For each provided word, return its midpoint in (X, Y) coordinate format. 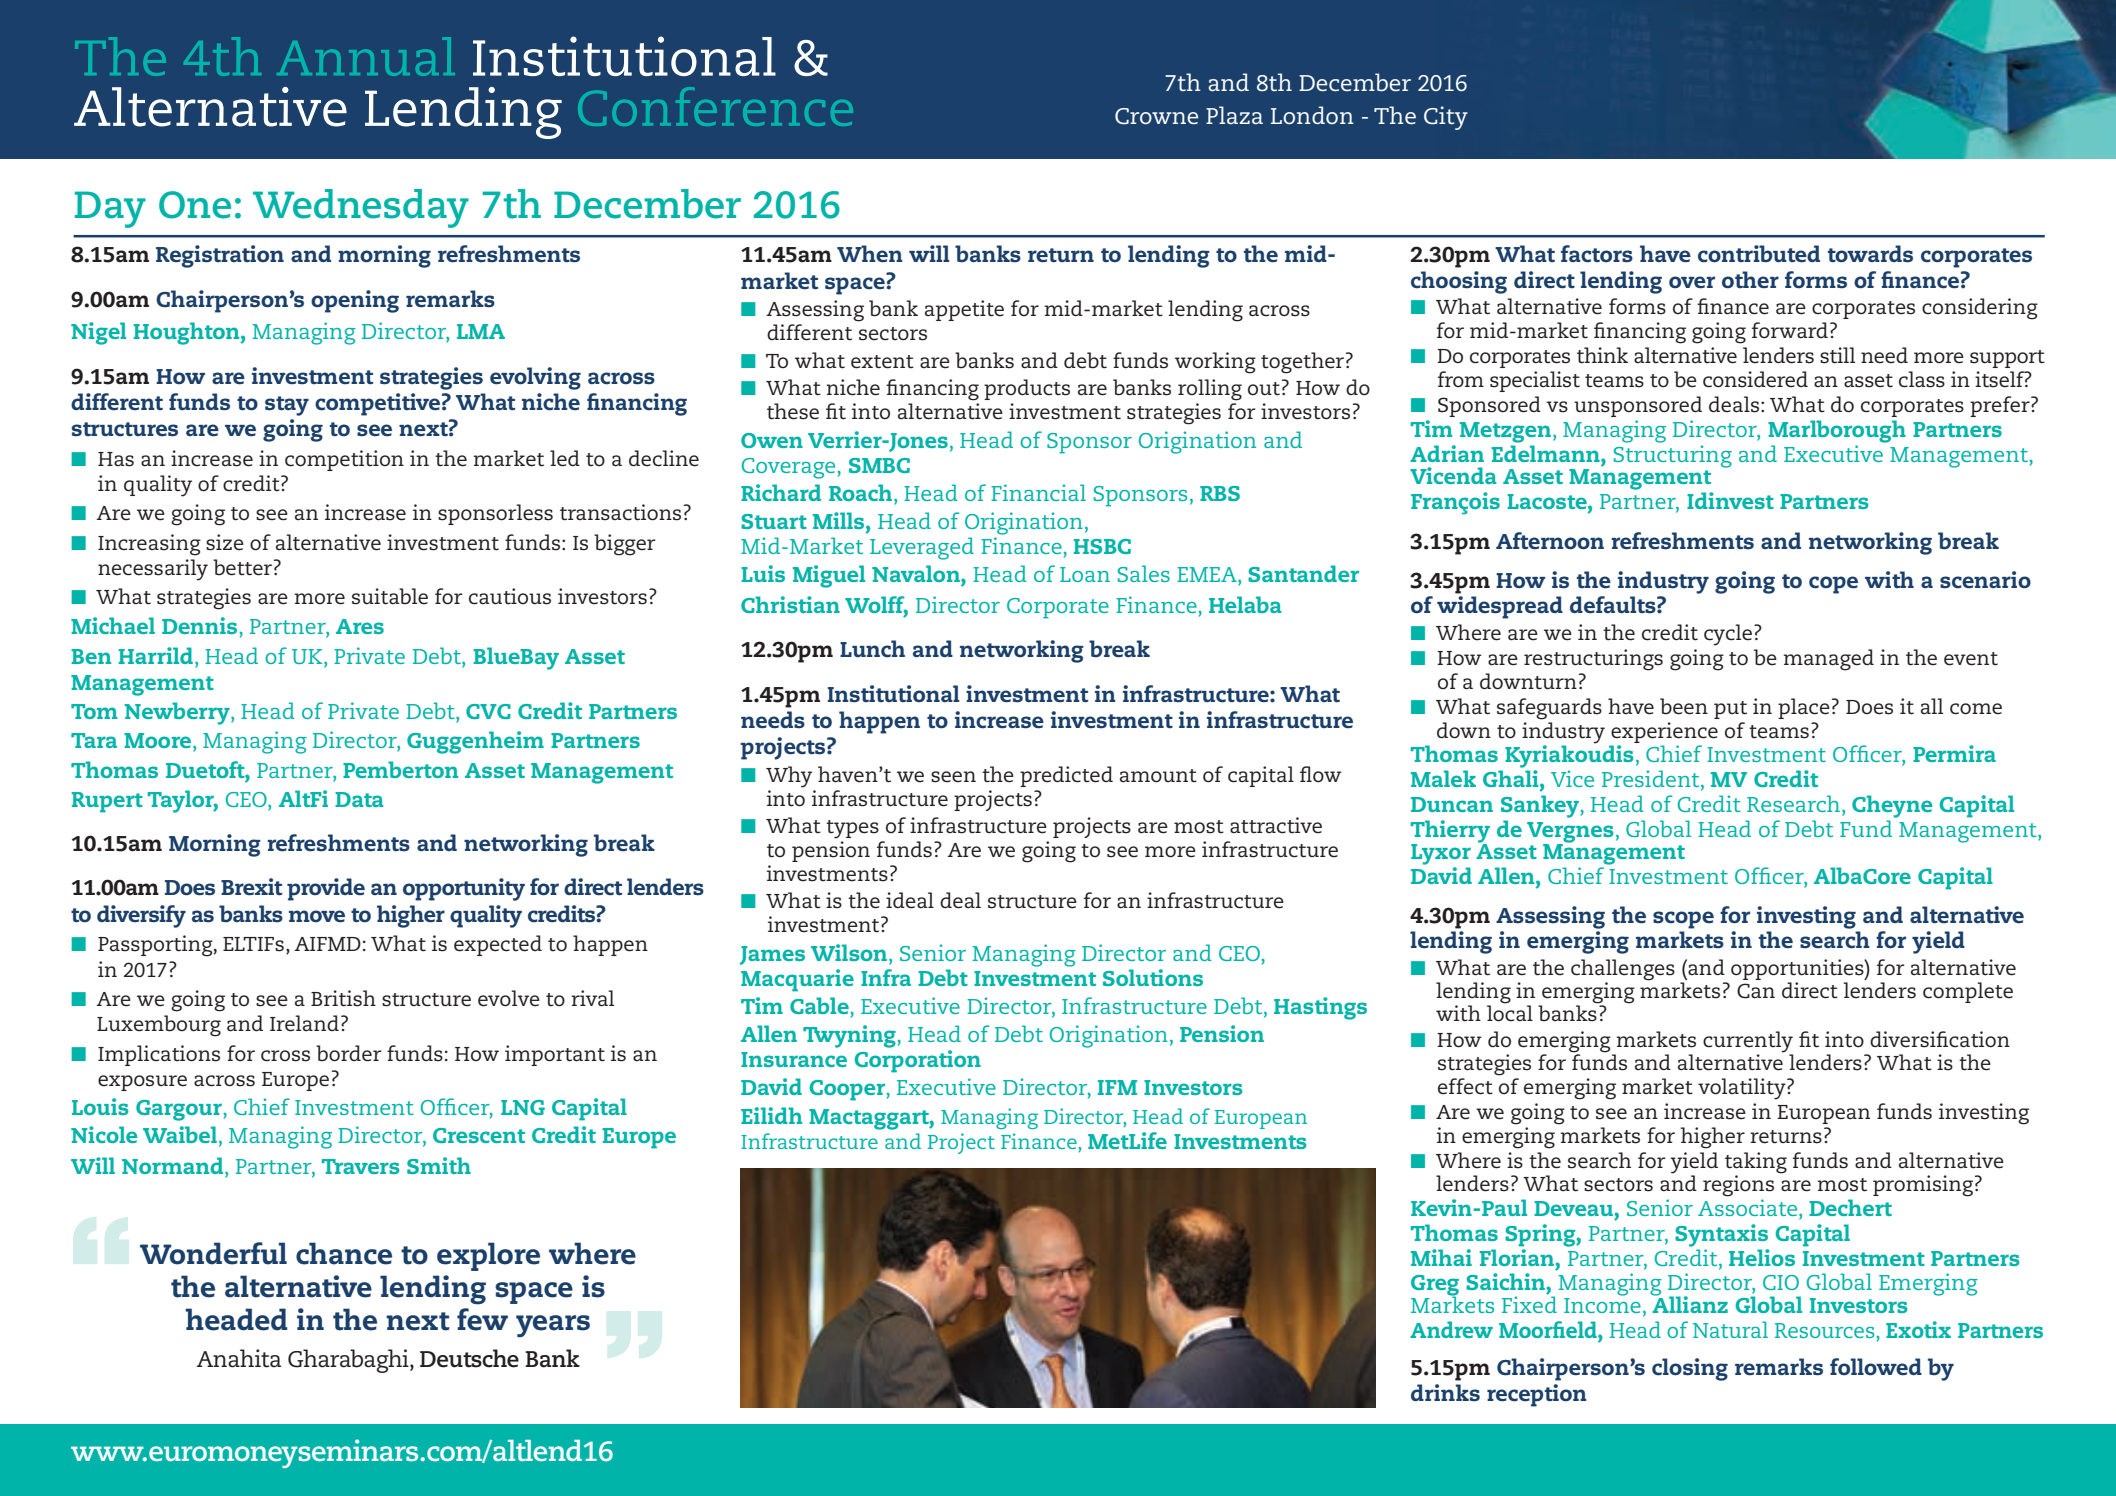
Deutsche (469, 1358)
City (1446, 118)
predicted (1066, 776)
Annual (366, 56)
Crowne (1156, 116)
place (1804, 708)
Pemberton (400, 769)
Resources (1826, 1330)
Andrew (1451, 1329)
